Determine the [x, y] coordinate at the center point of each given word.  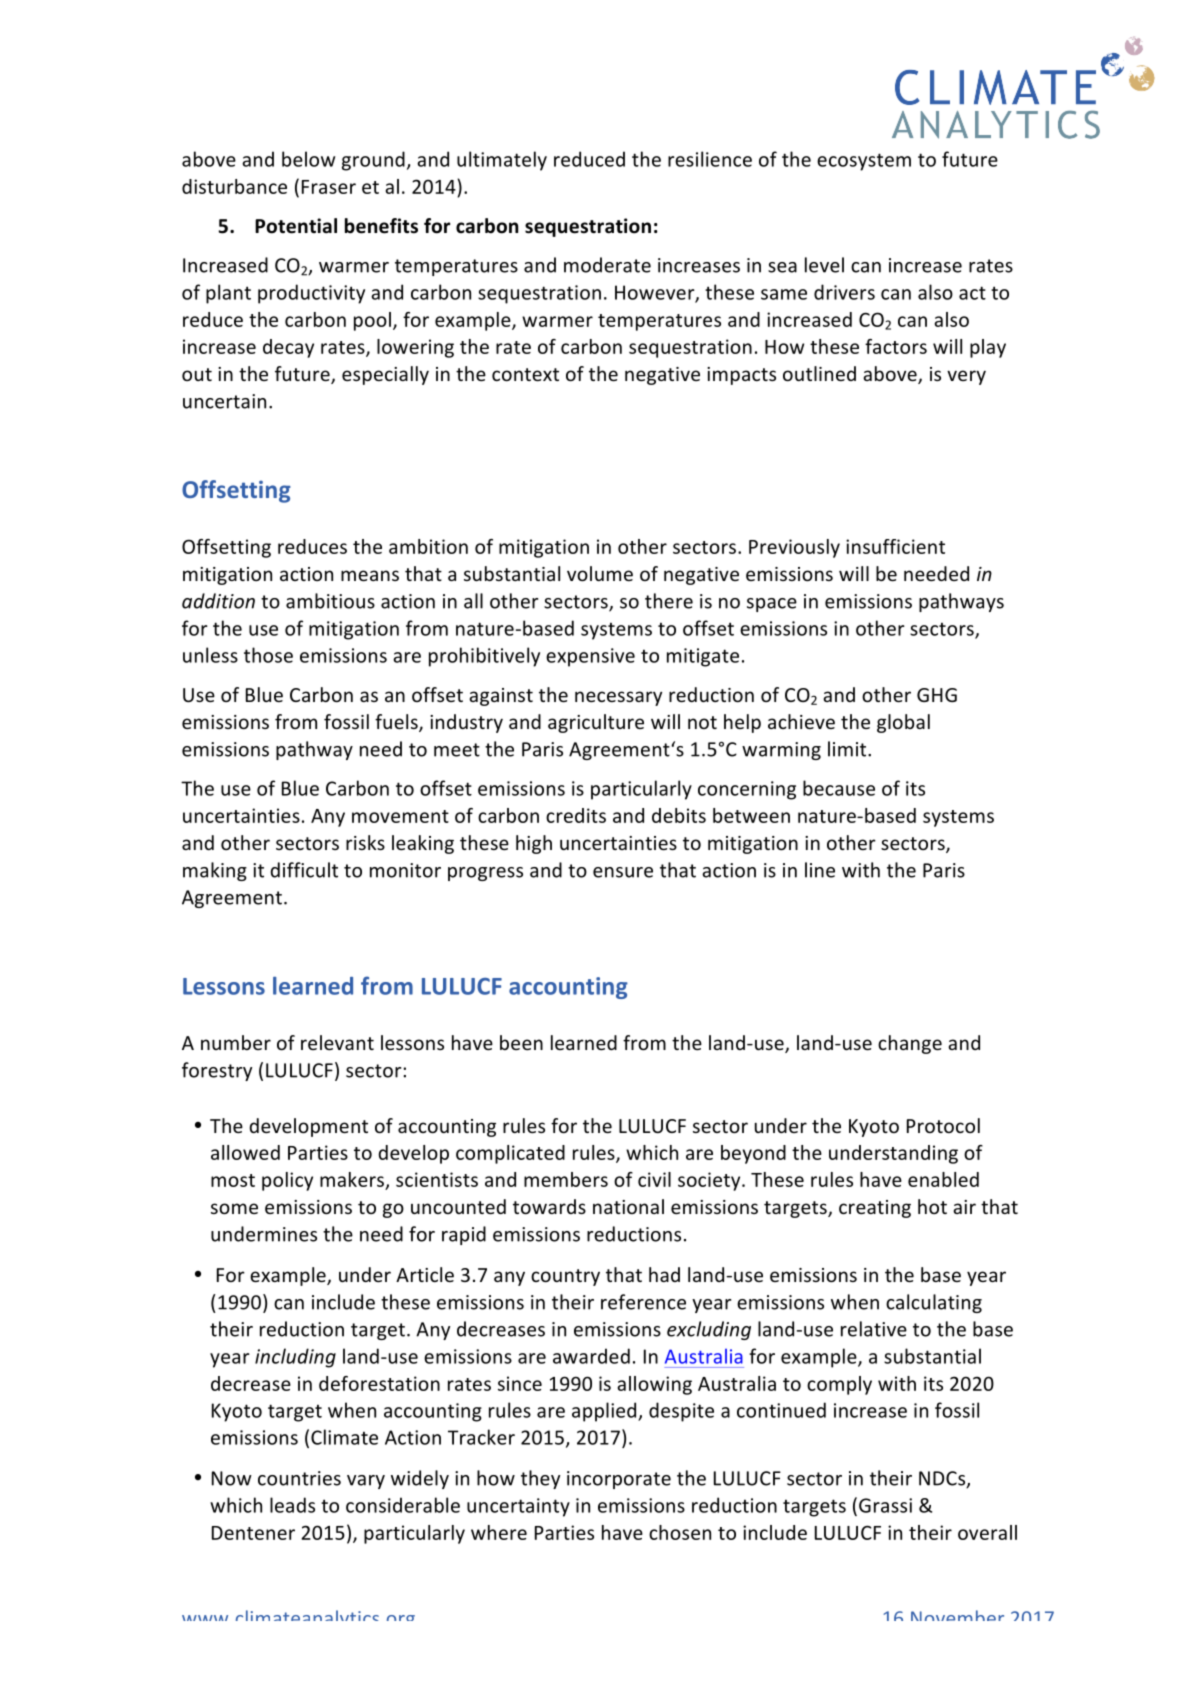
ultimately [502, 161]
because [839, 788]
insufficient [895, 546]
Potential [296, 226]
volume [600, 573]
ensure [623, 872]
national [628, 1206]
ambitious [330, 601]
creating [875, 1209]
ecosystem [864, 162]
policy [287, 1181]
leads [292, 1505]
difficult [304, 870]
